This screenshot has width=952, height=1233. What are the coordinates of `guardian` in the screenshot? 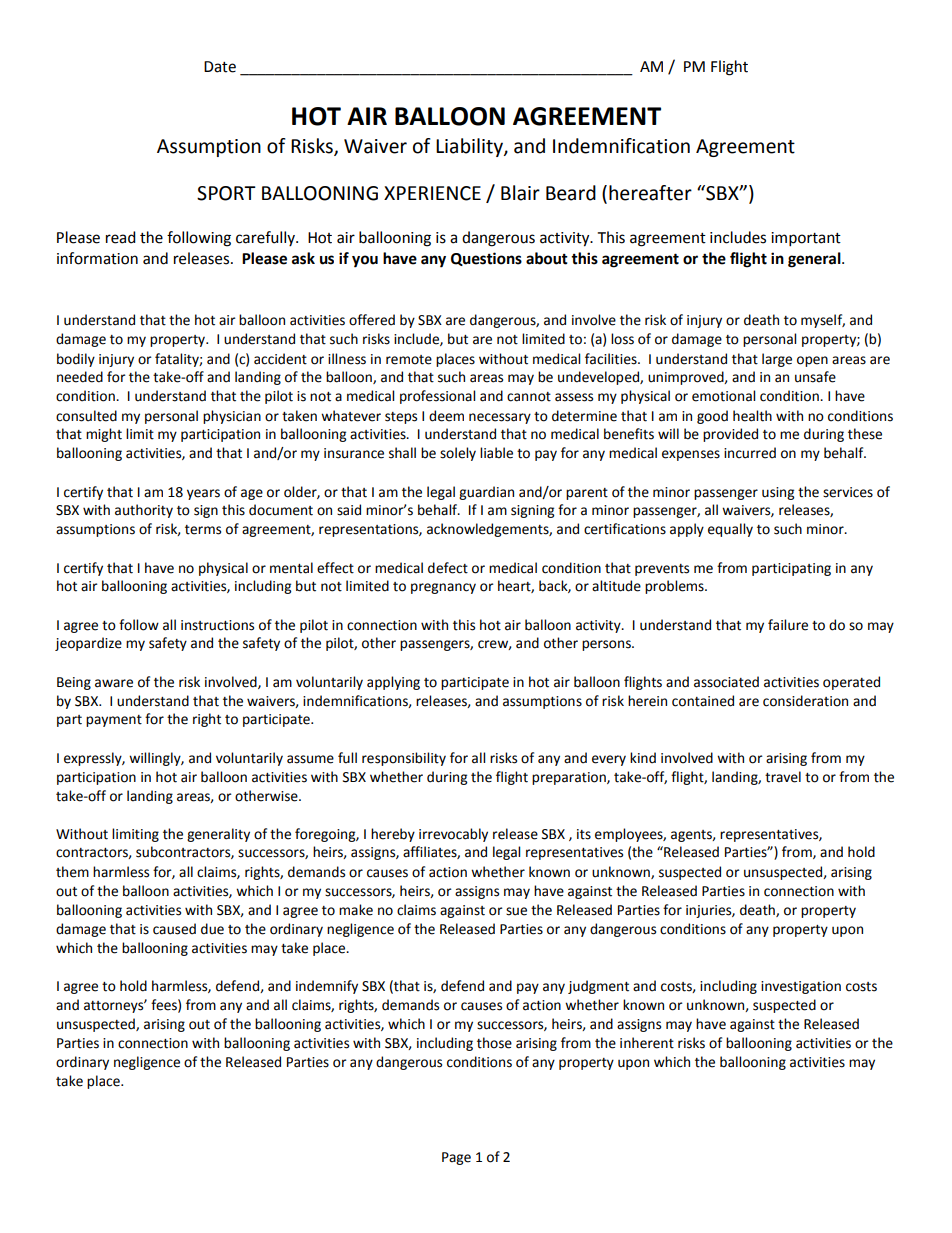 It's located at (486, 493).
